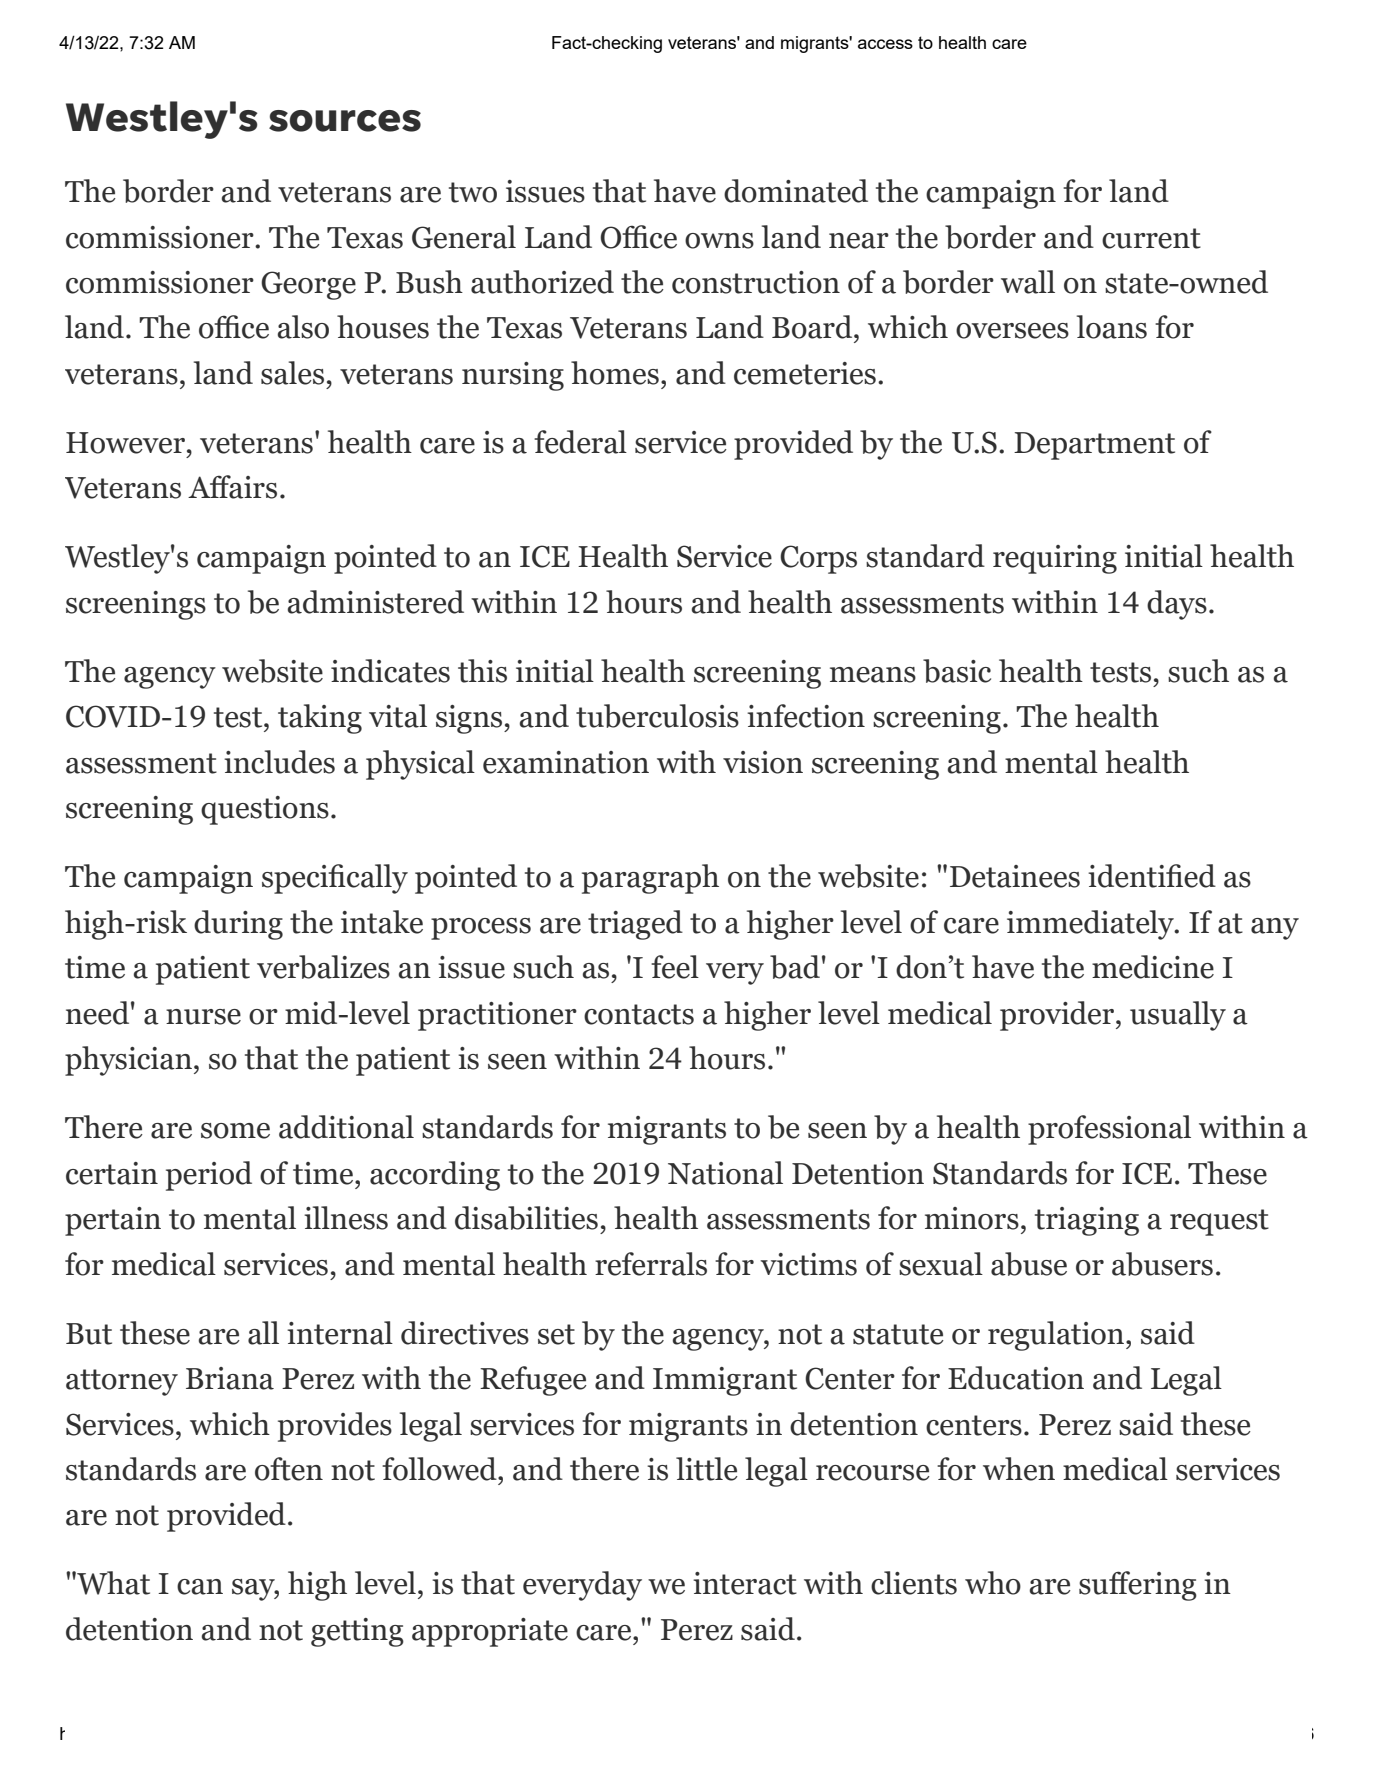 This document has height=1778, width=1374. What do you see at coordinates (818, 559) in the document?
I see `Corps` at bounding box center [818, 559].
